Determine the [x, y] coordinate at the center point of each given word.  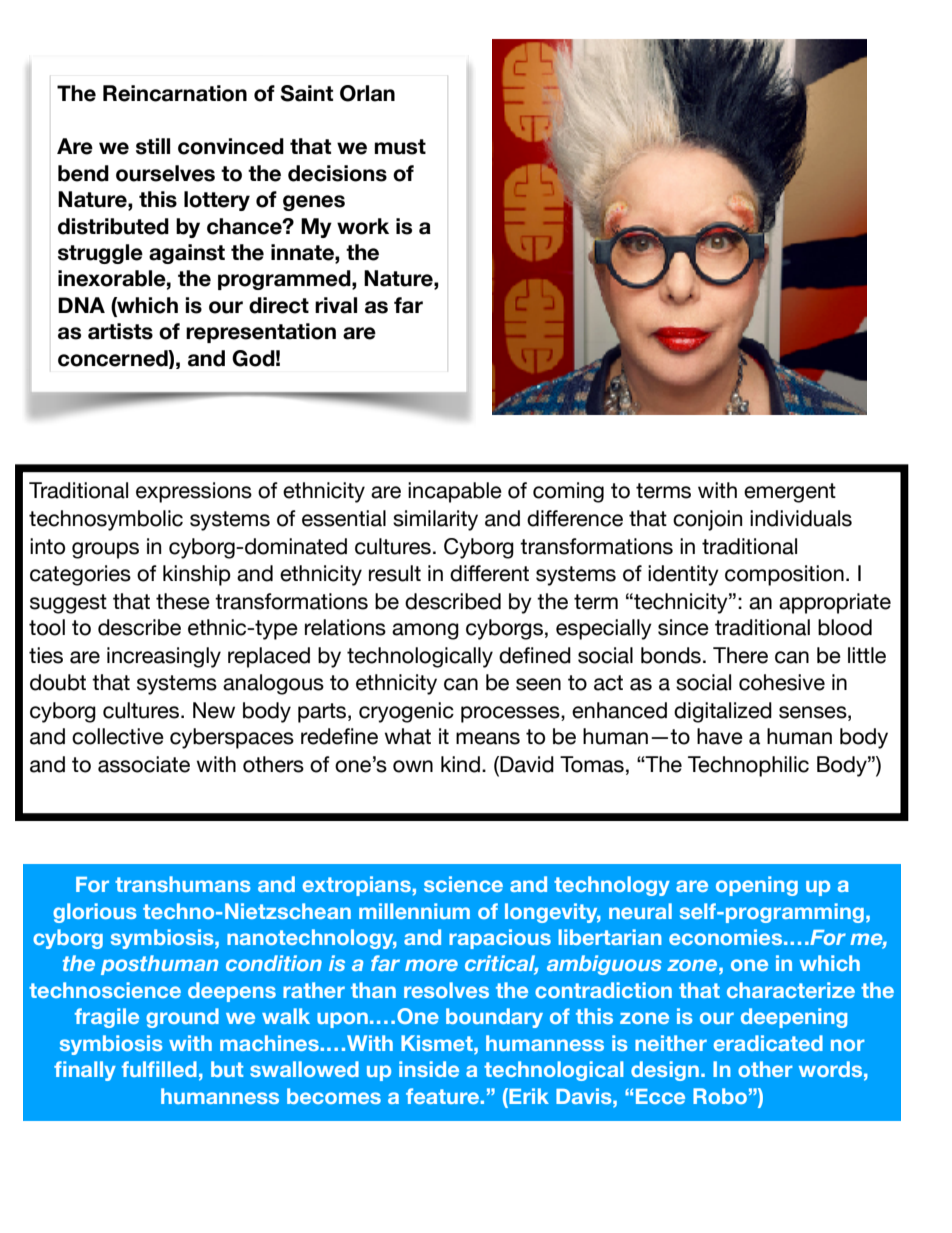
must [400, 147]
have [720, 736]
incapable [455, 492]
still [153, 146]
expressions [194, 492]
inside [429, 1069]
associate [144, 764]
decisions [337, 173]
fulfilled [159, 1069]
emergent [790, 493]
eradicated [768, 1043]
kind [460, 764]
